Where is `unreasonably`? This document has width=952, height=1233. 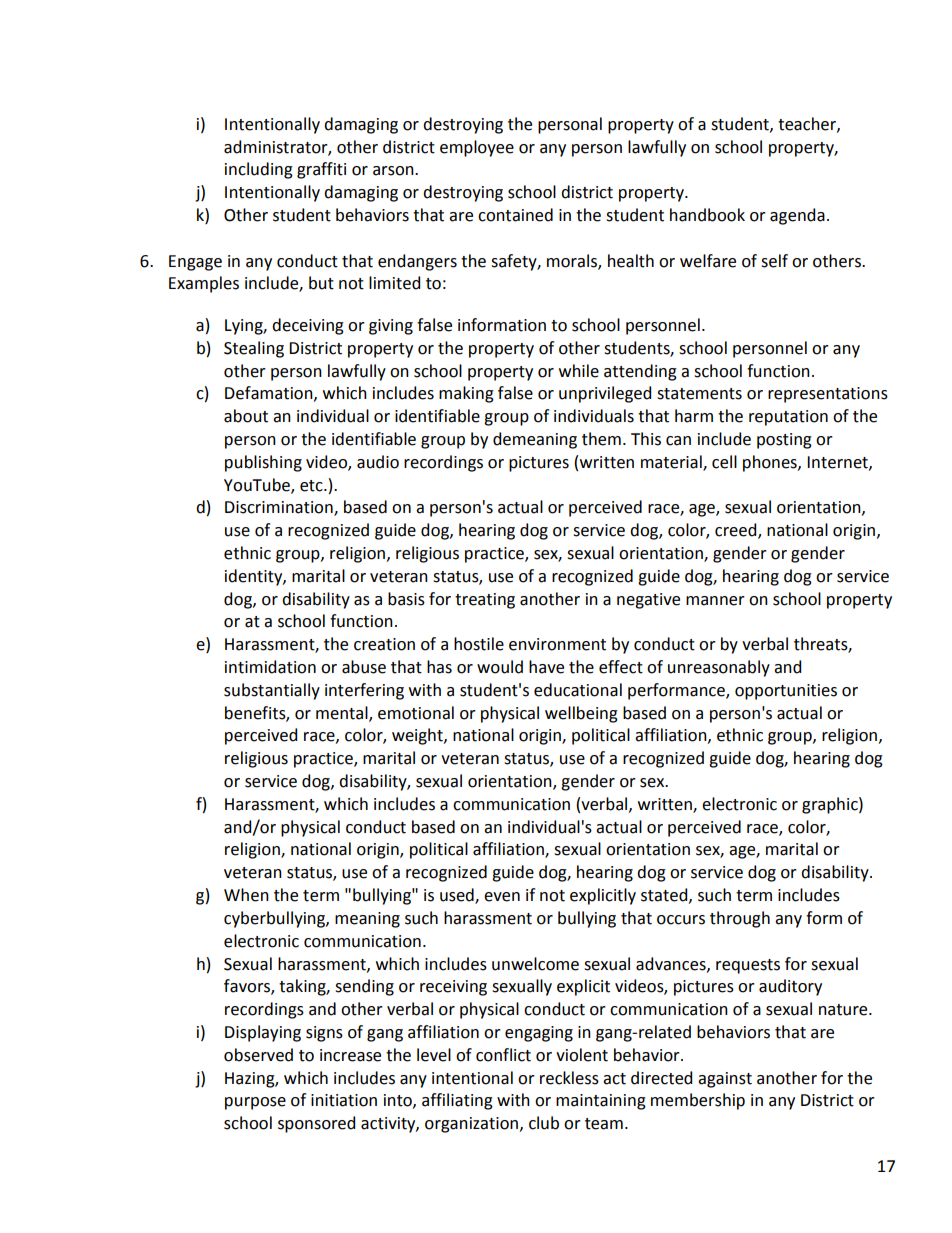
unreasonably is located at coordinates (719, 668).
